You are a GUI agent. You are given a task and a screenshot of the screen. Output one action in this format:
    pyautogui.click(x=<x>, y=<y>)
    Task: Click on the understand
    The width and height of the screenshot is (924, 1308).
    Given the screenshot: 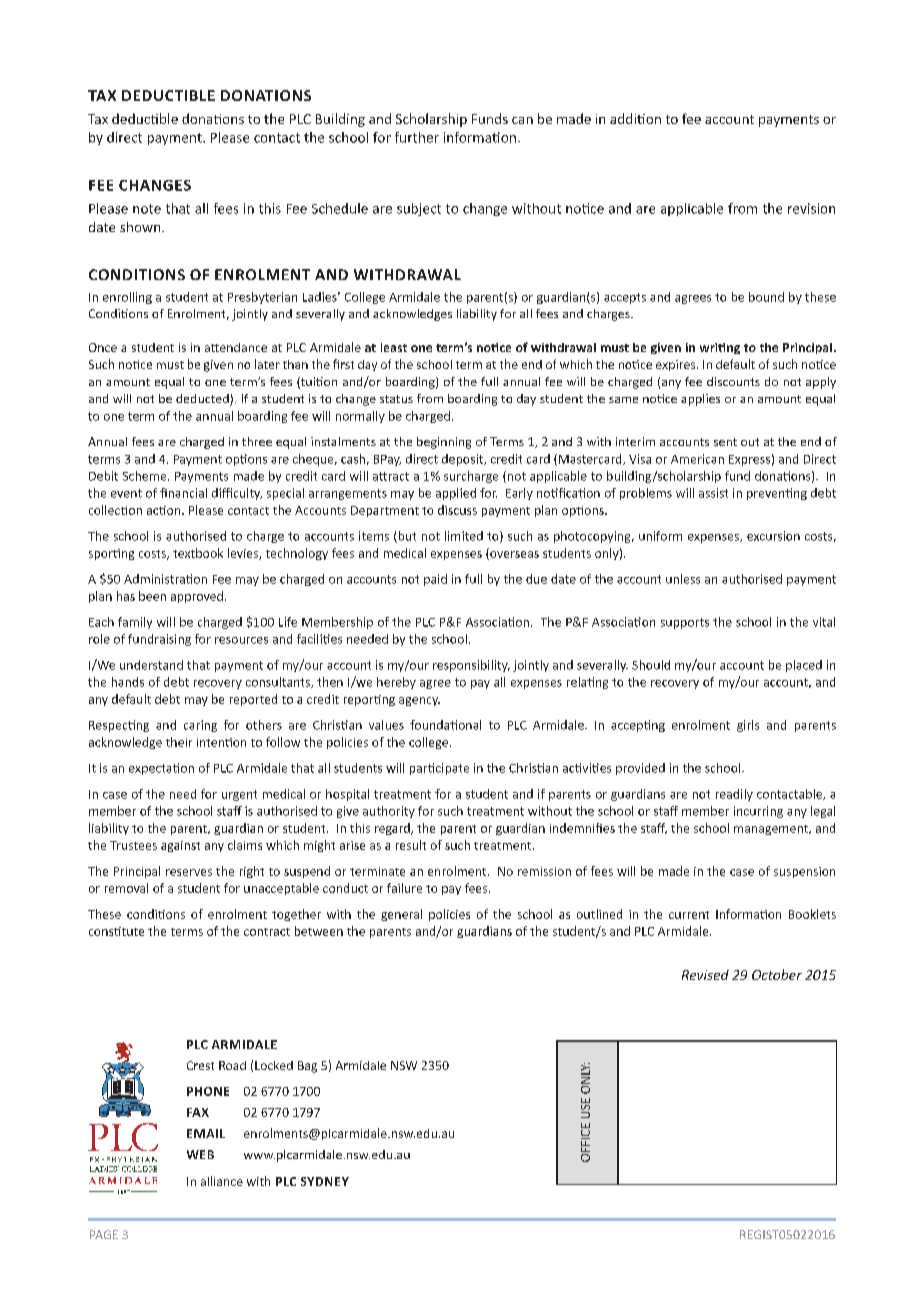 What is the action you would take?
    pyautogui.click(x=151, y=665)
